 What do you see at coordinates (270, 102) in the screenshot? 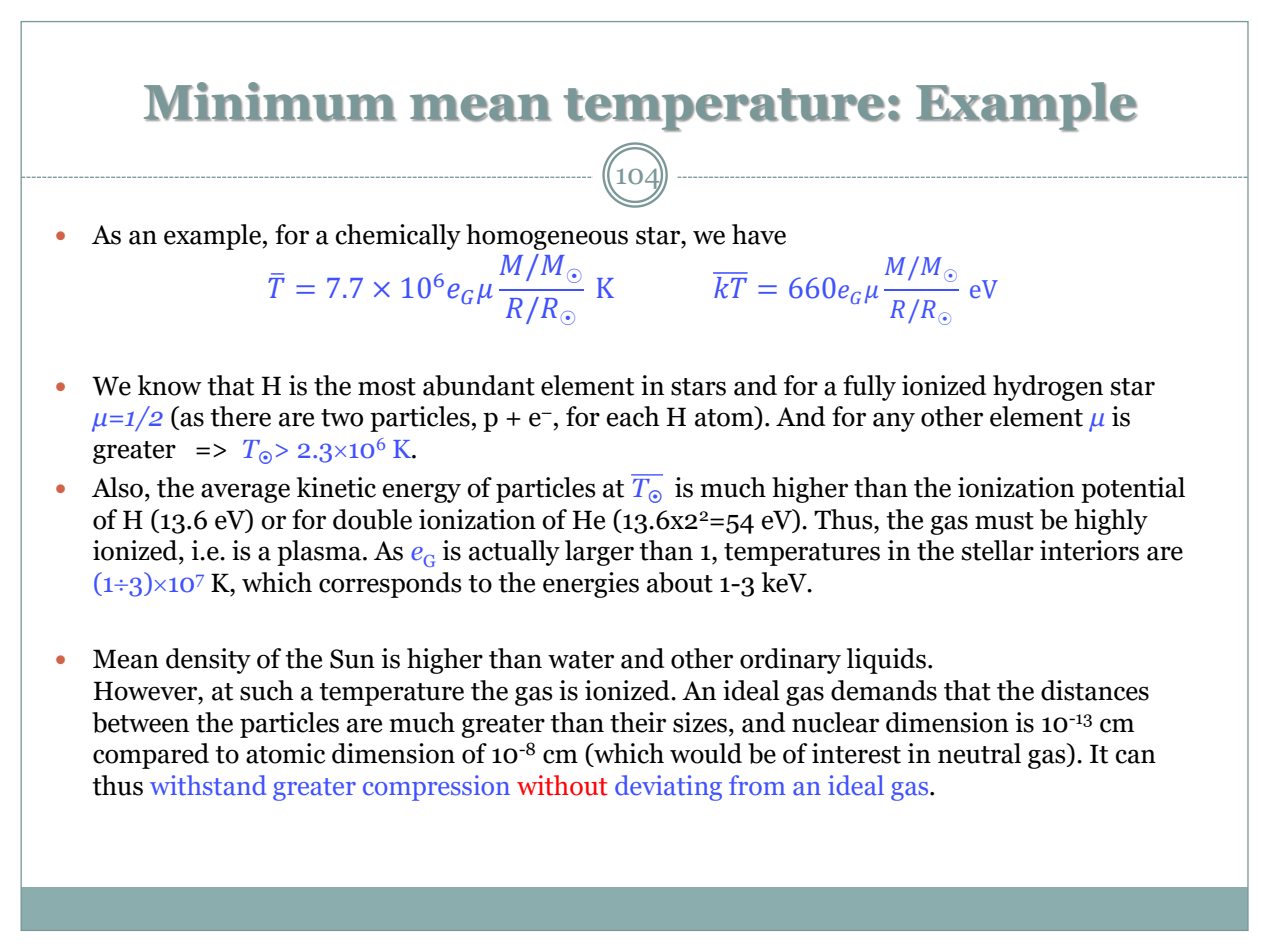
I see `Minimum` at bounding box center [270, 102].
